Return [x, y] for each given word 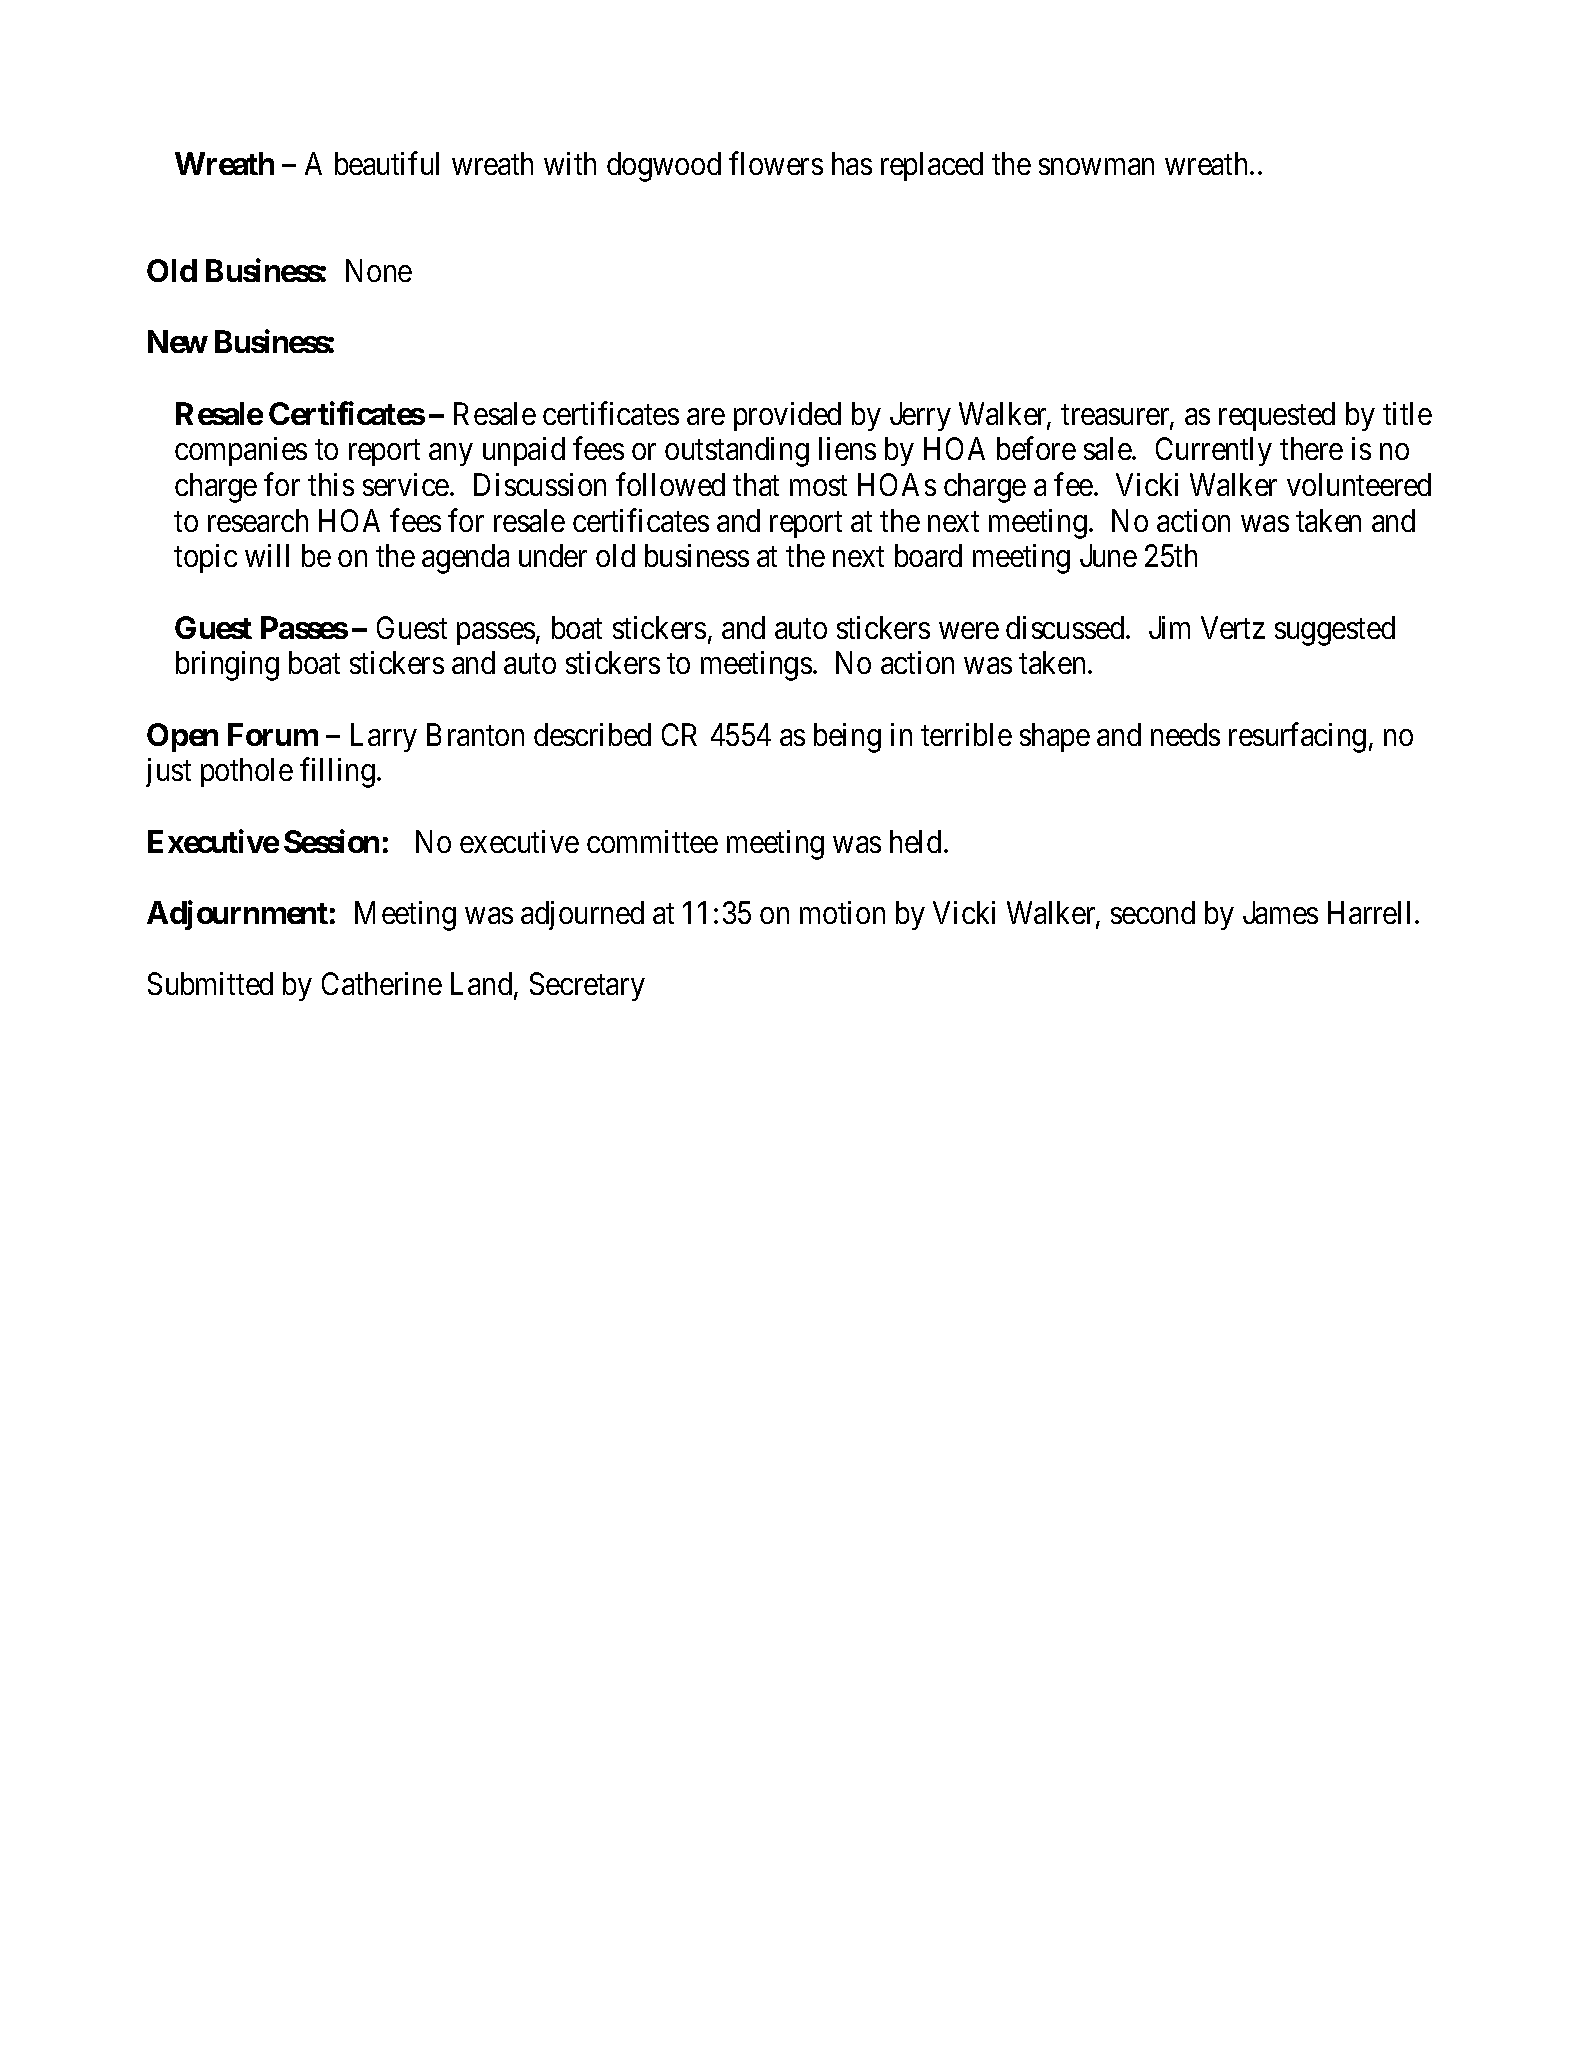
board [928, 555]
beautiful [387, 163]
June [1108, 556]
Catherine [382, 983]
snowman [1096, 167]
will [267, 555]
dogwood [664, 167]
